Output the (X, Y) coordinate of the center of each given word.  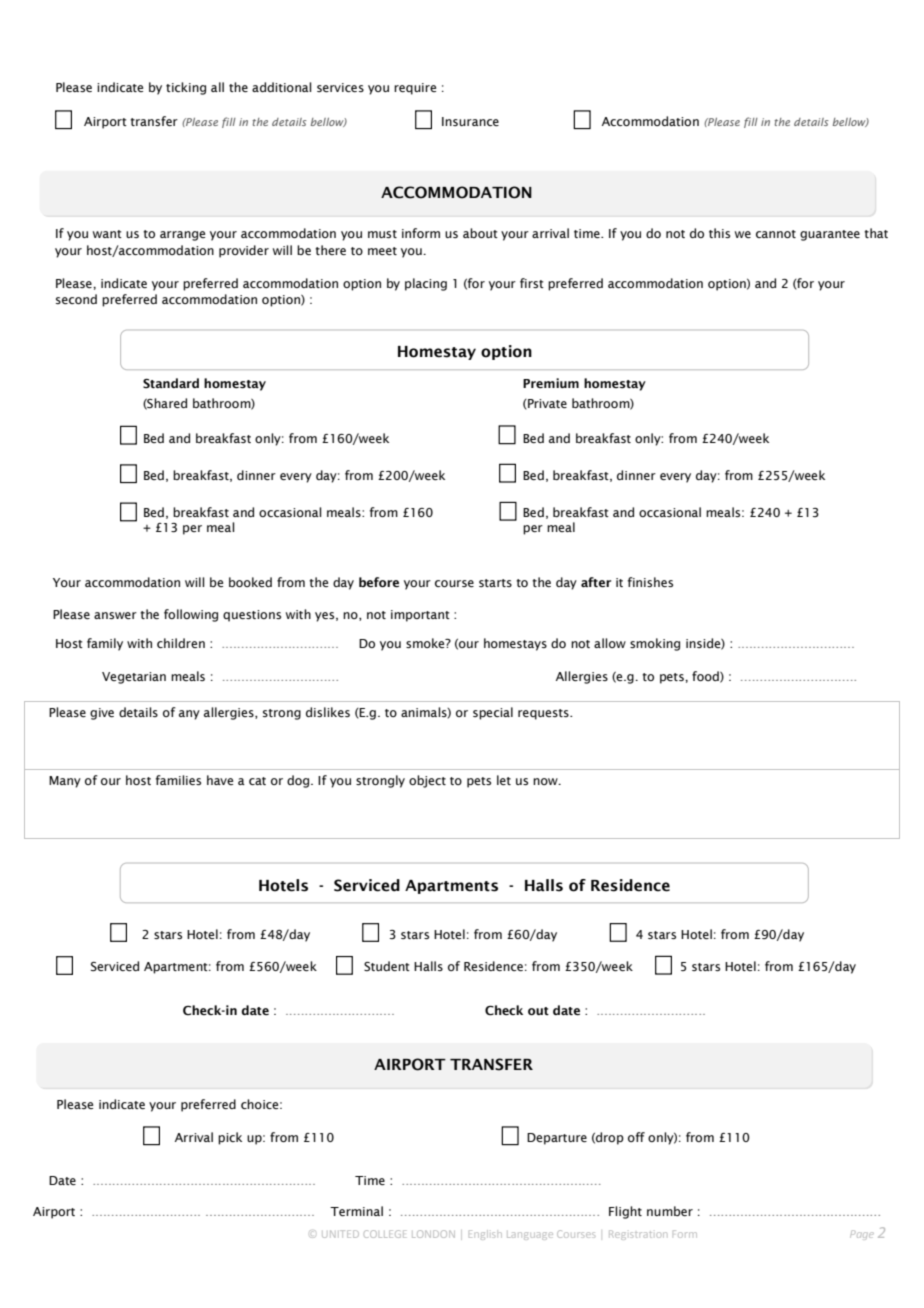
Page (862, 1235)
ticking (186, 88)
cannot (776, 234)
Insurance (470, 121)
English (485, 1235)
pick (230, 1138)
